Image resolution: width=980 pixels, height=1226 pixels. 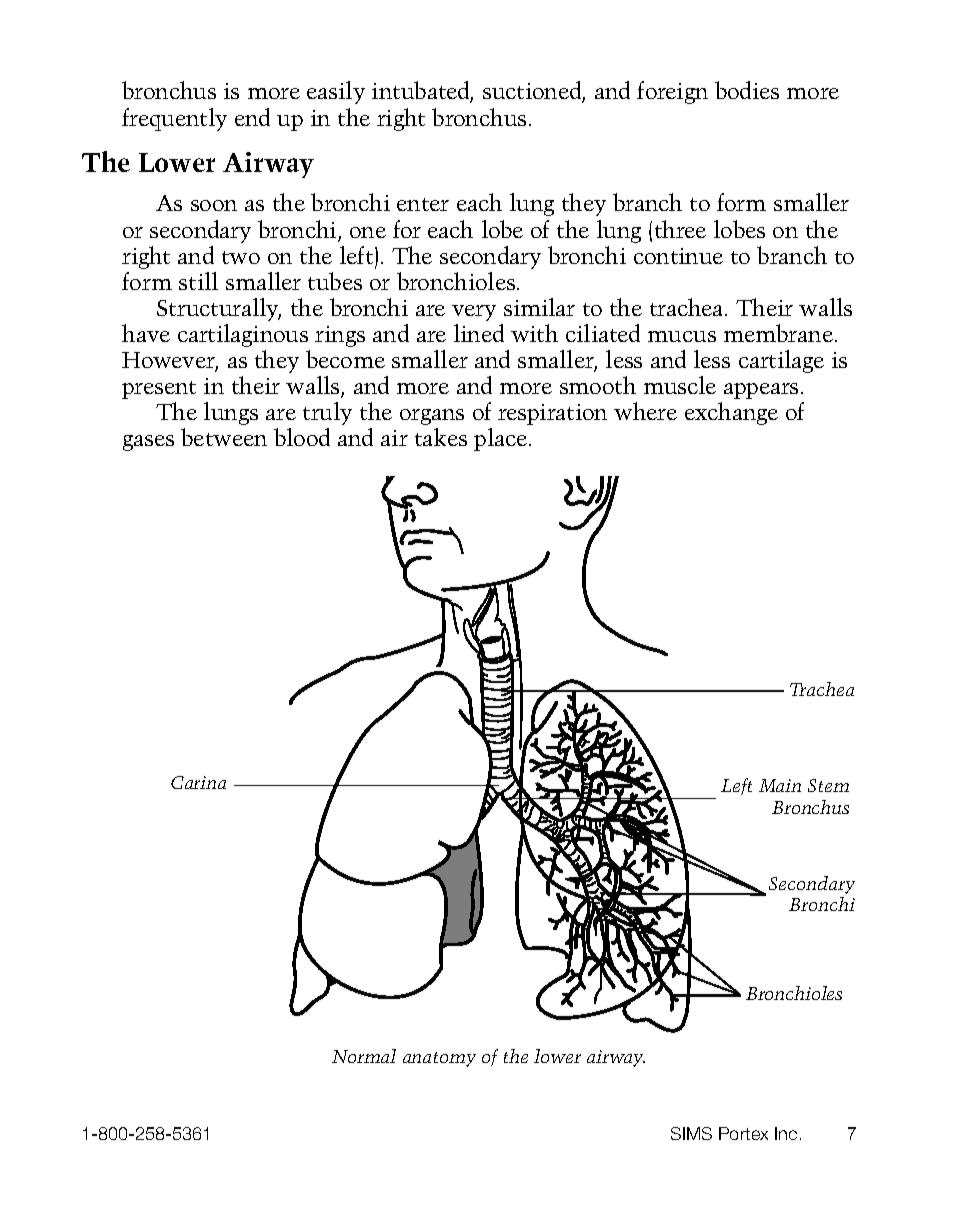 What do you see at coordinates (364, 1056) in the page?
I see `Normal` at bounding box center [364, 1056].
